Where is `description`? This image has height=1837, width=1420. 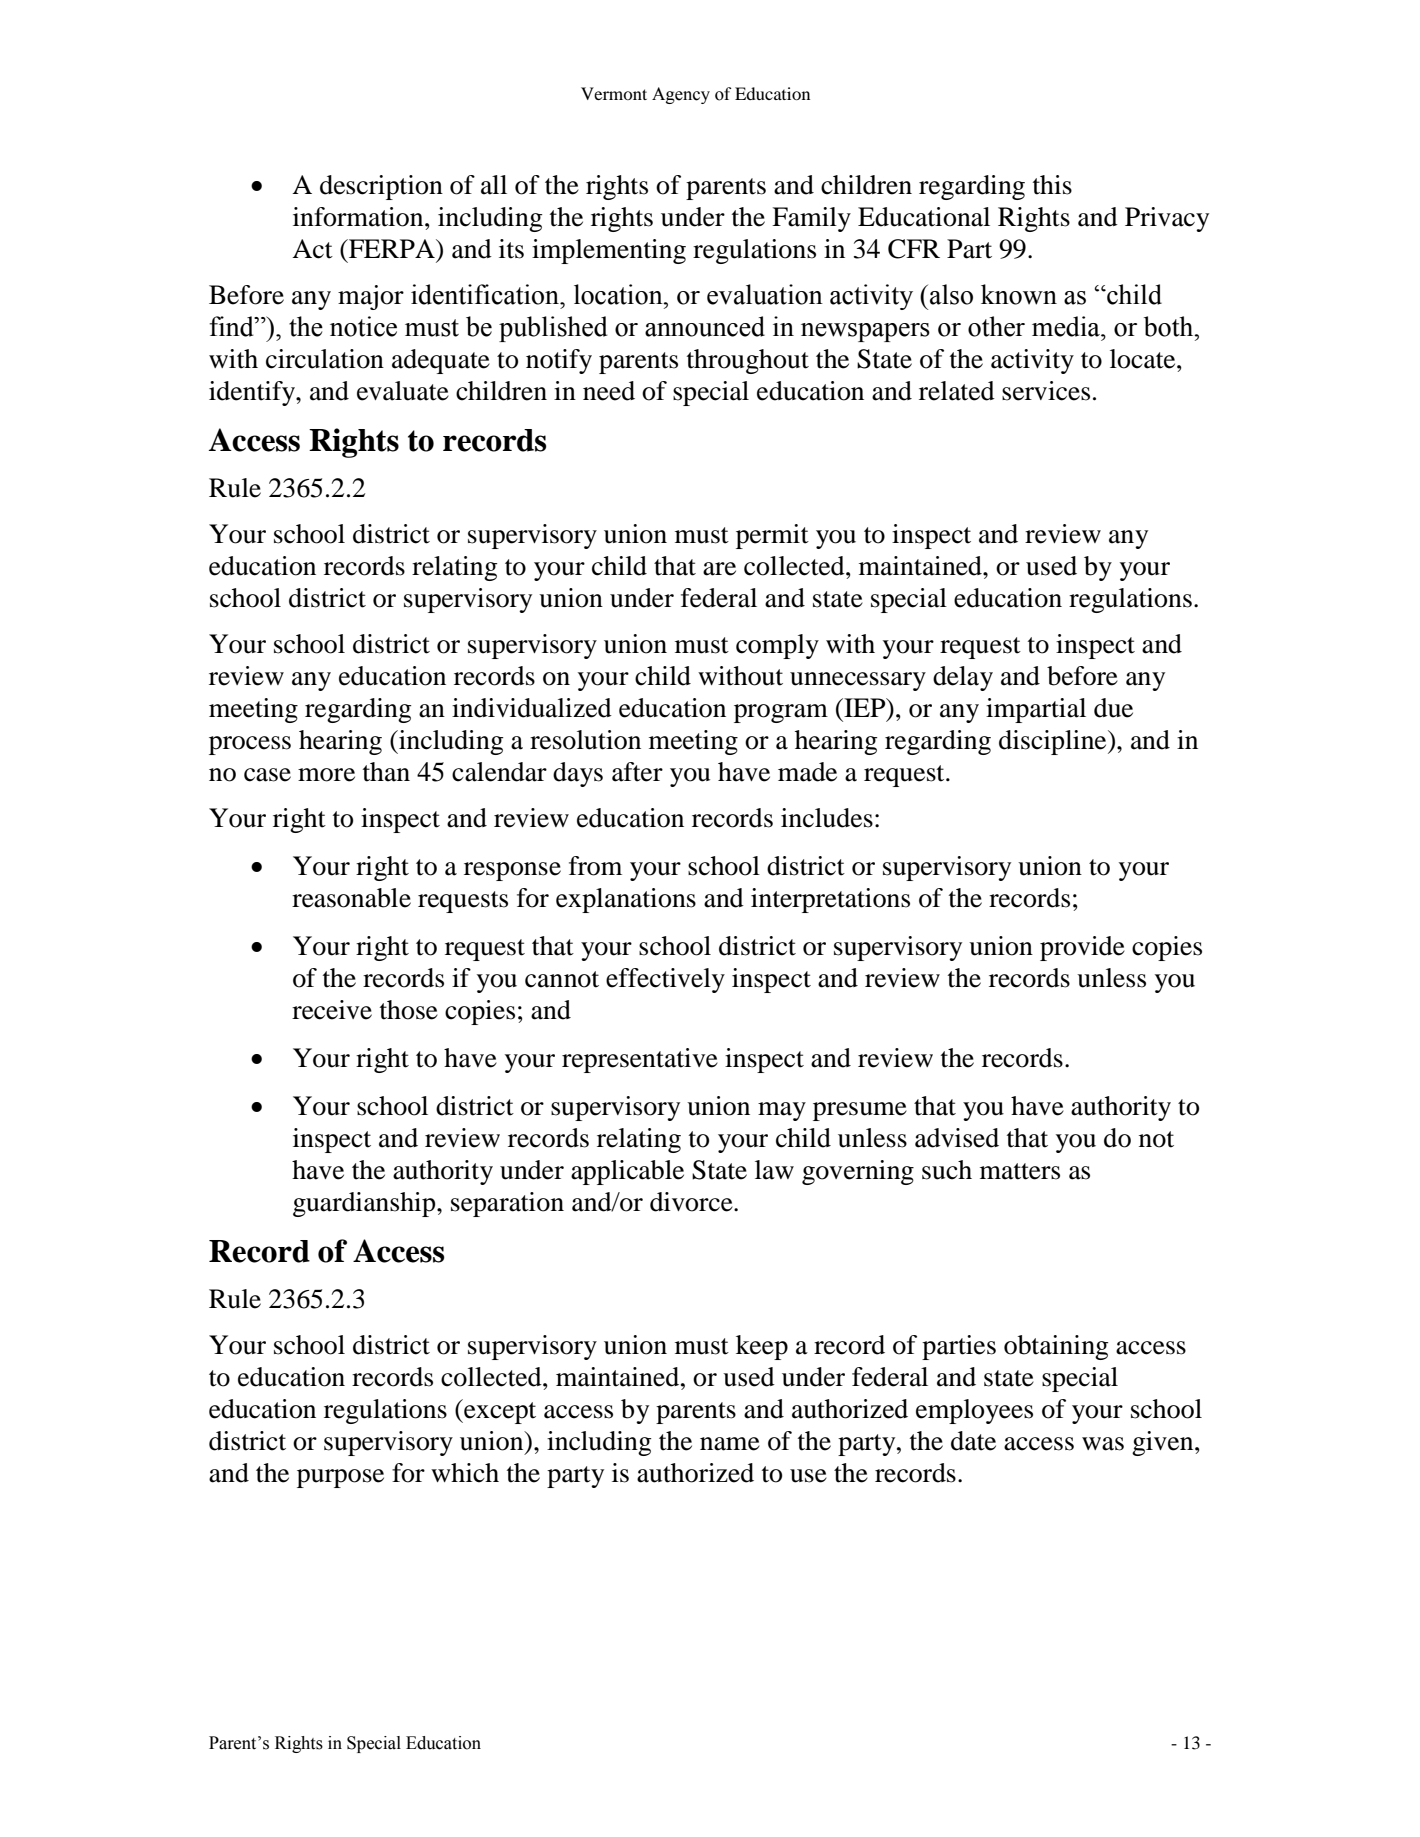
description is located at coordinates (381, 187).
